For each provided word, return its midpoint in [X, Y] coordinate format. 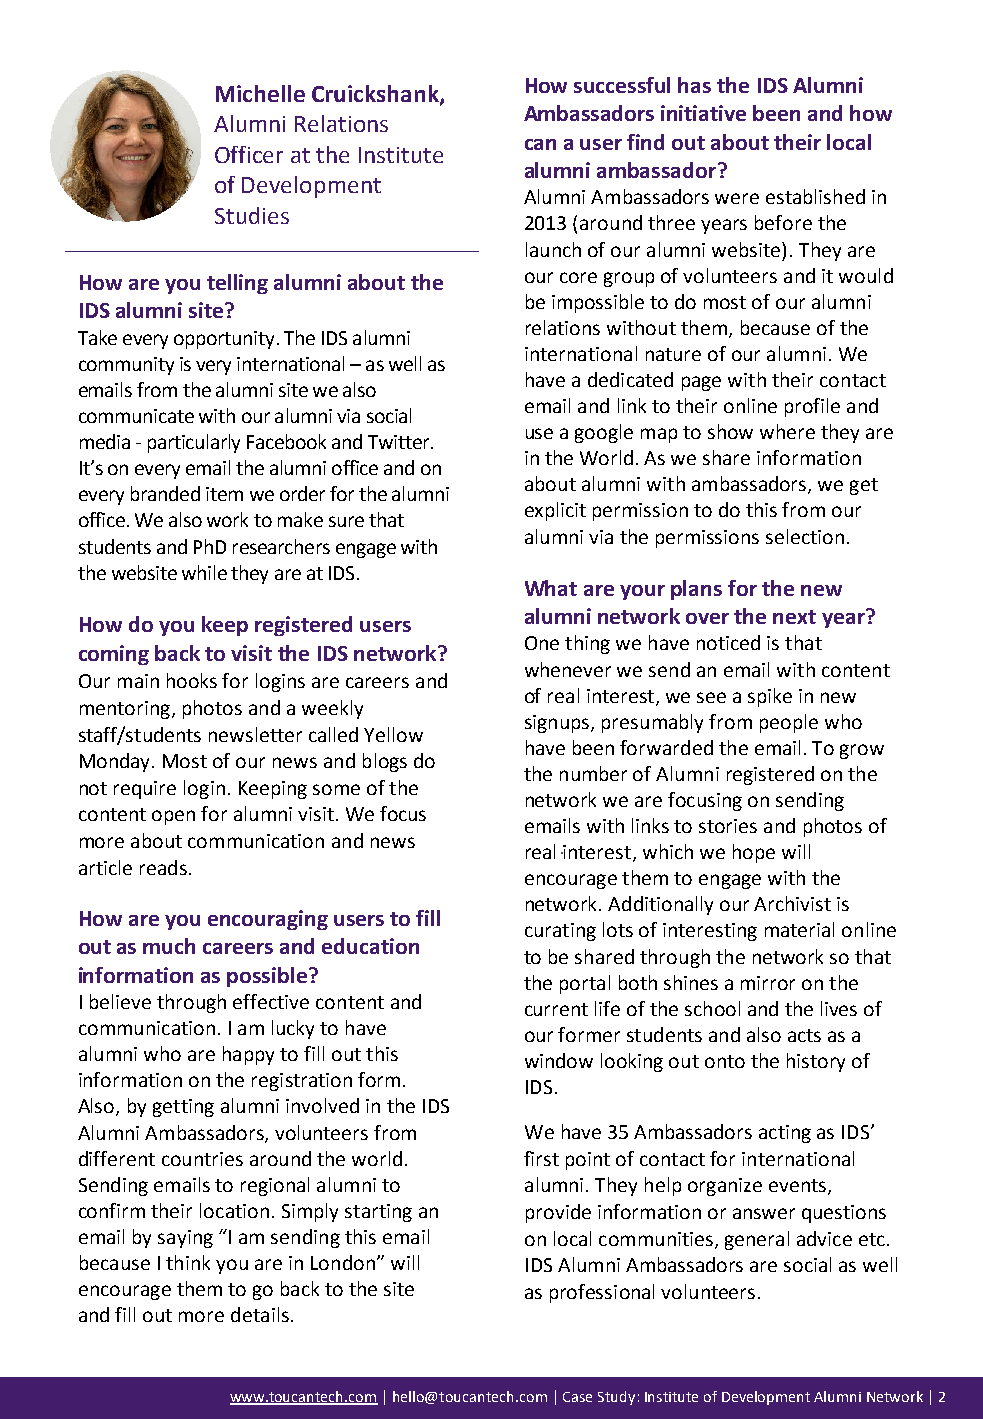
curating [560, 932]
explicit [555, 511]
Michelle [260, 93]
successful [622, 85]
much [169, 946]
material [799, 929]
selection [805, 536]
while [204, 572]
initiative [703, 113]
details [260, 1314]
